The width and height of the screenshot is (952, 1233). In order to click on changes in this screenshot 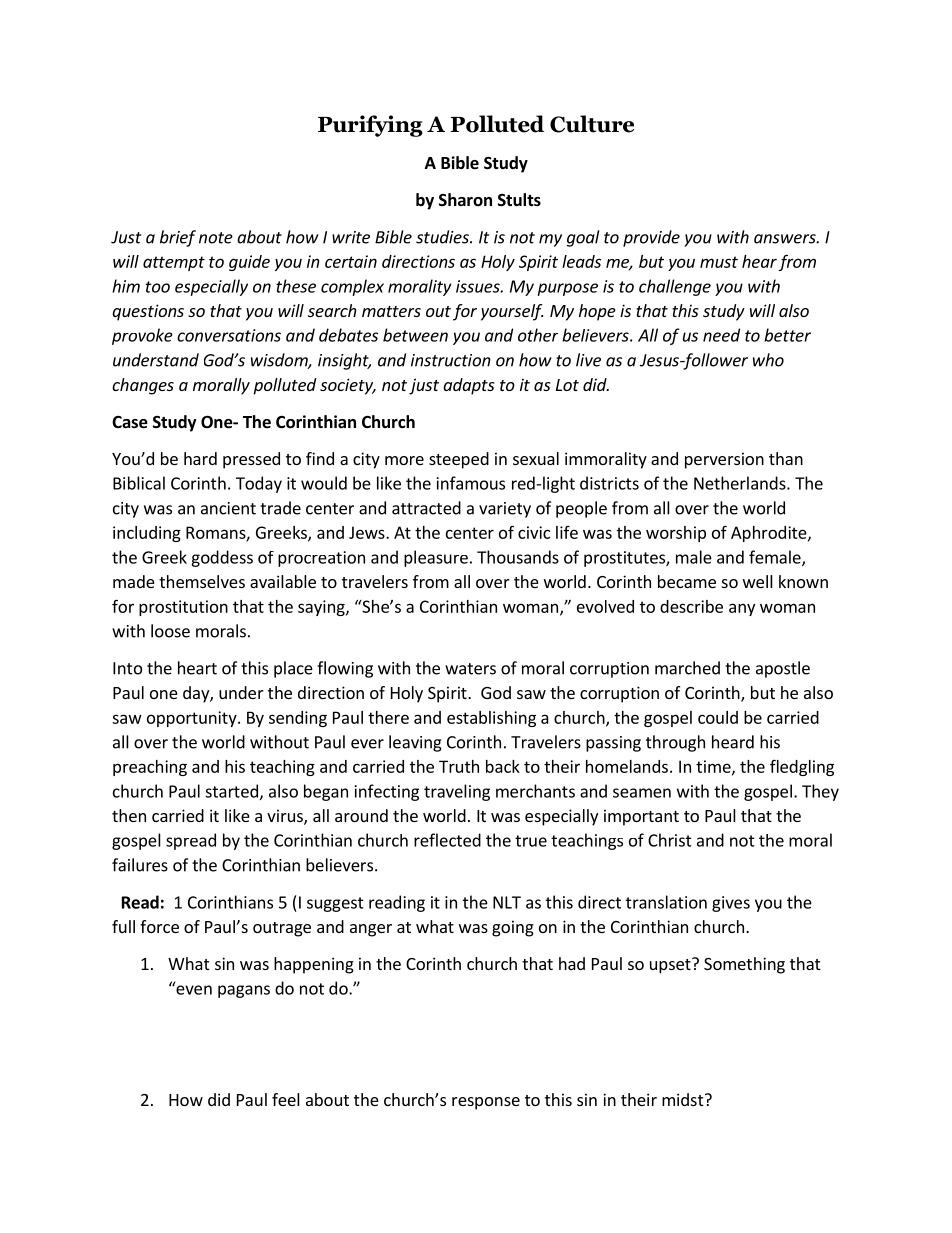, I will do `click(143, 386)`.
